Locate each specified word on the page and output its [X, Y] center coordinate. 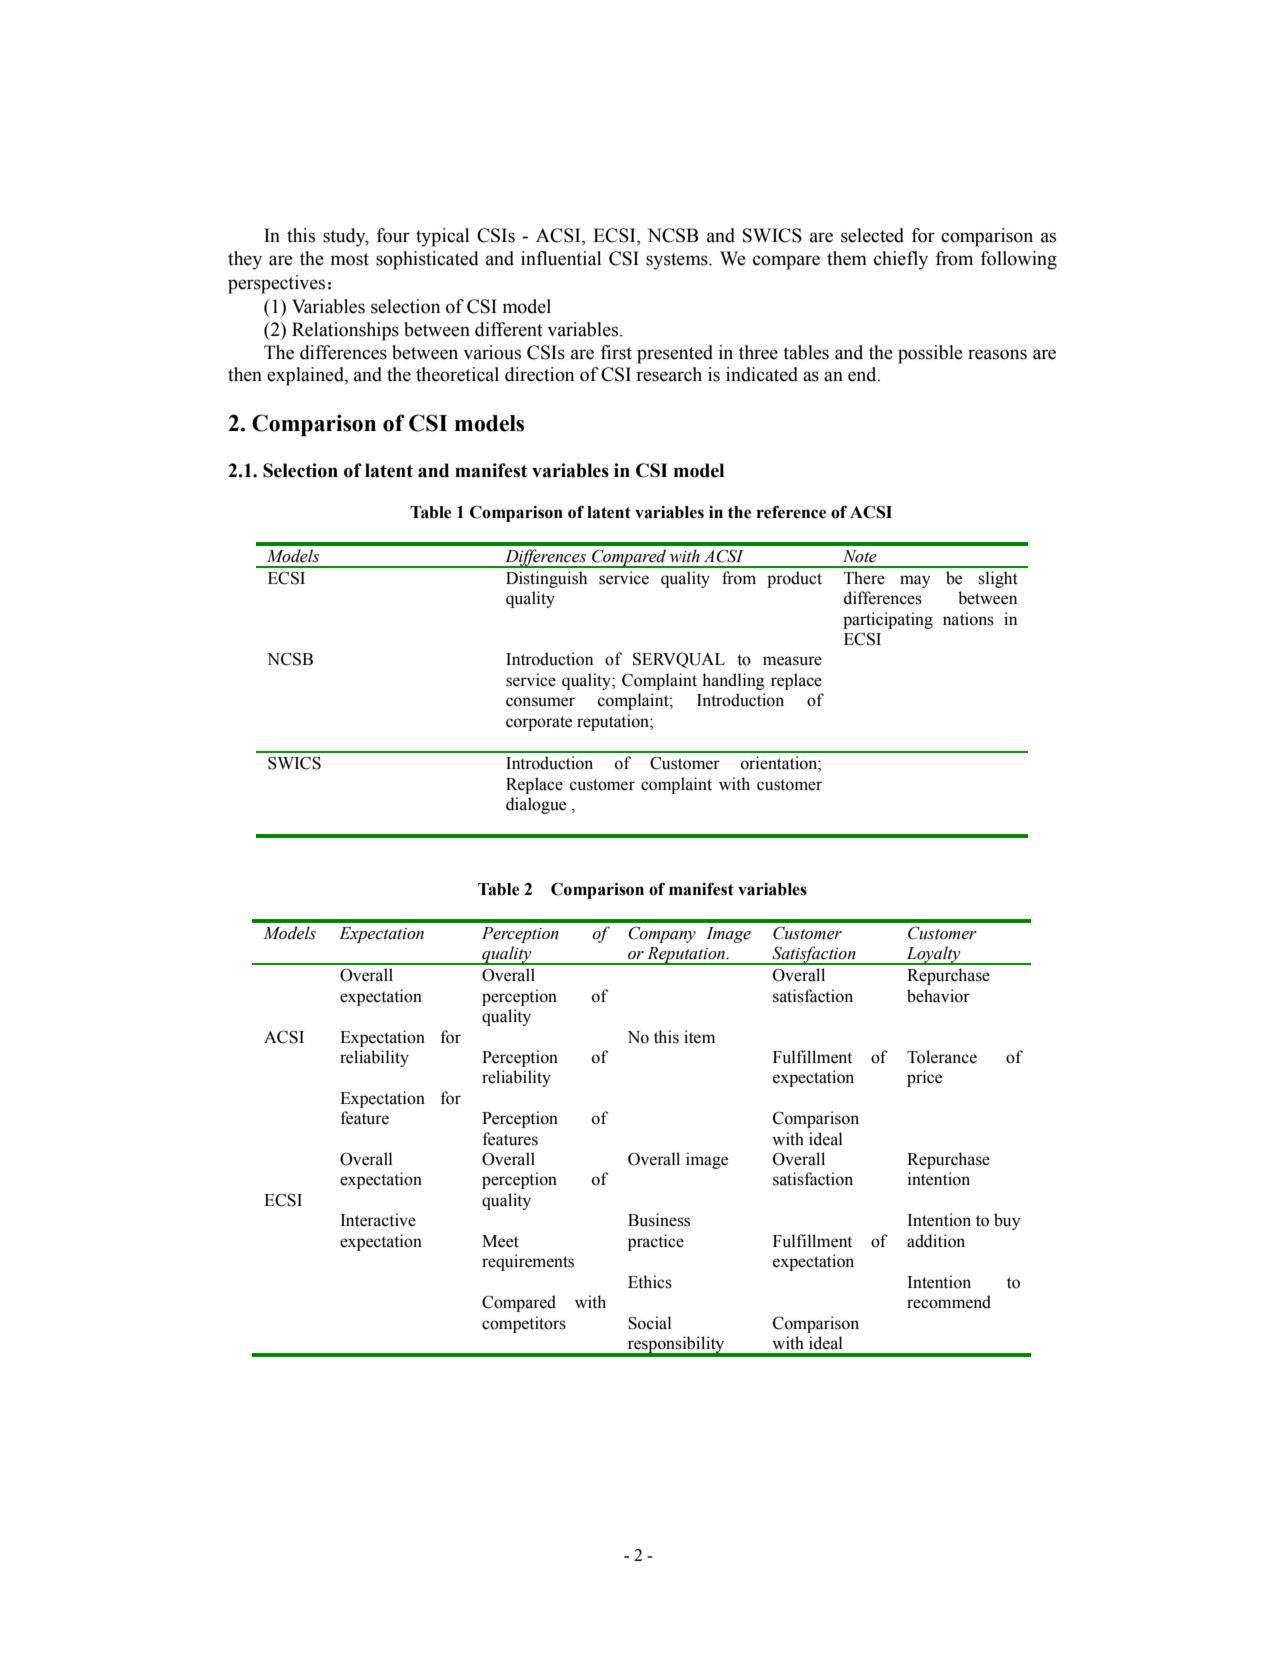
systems [678, 261]
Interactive [378, 1220]
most [350, 259]
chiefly [901, 260]
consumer [540, 702]
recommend [949, 1302]
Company [662, 934]
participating [888, 620]
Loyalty [933, 955]
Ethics [650, 1282]
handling [733, 681]
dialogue [536, 805]
